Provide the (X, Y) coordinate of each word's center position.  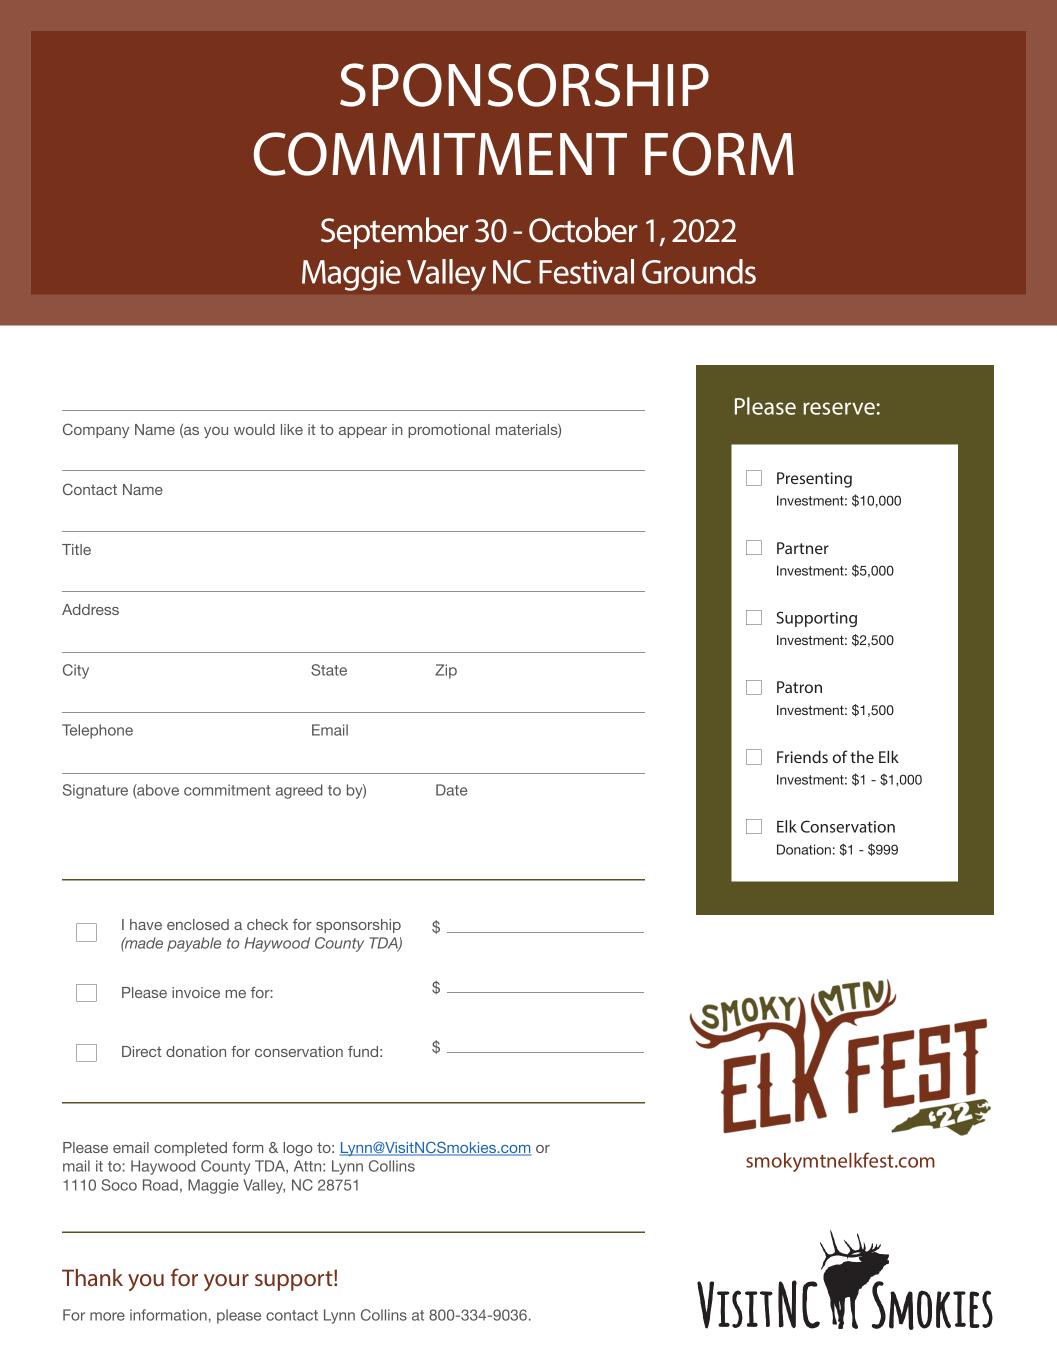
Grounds (699, 271)
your (226, 1282)
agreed (299, 791)
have (146, 924)
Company (96, 430)
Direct (142, 1051)
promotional (449, 431)
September (395, 233)
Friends (802, 756)
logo (298, 1149)
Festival (586, 271)
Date (452, 790)
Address (90, 609)
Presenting (814, 480)
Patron (799, 687)
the (862, 757)
